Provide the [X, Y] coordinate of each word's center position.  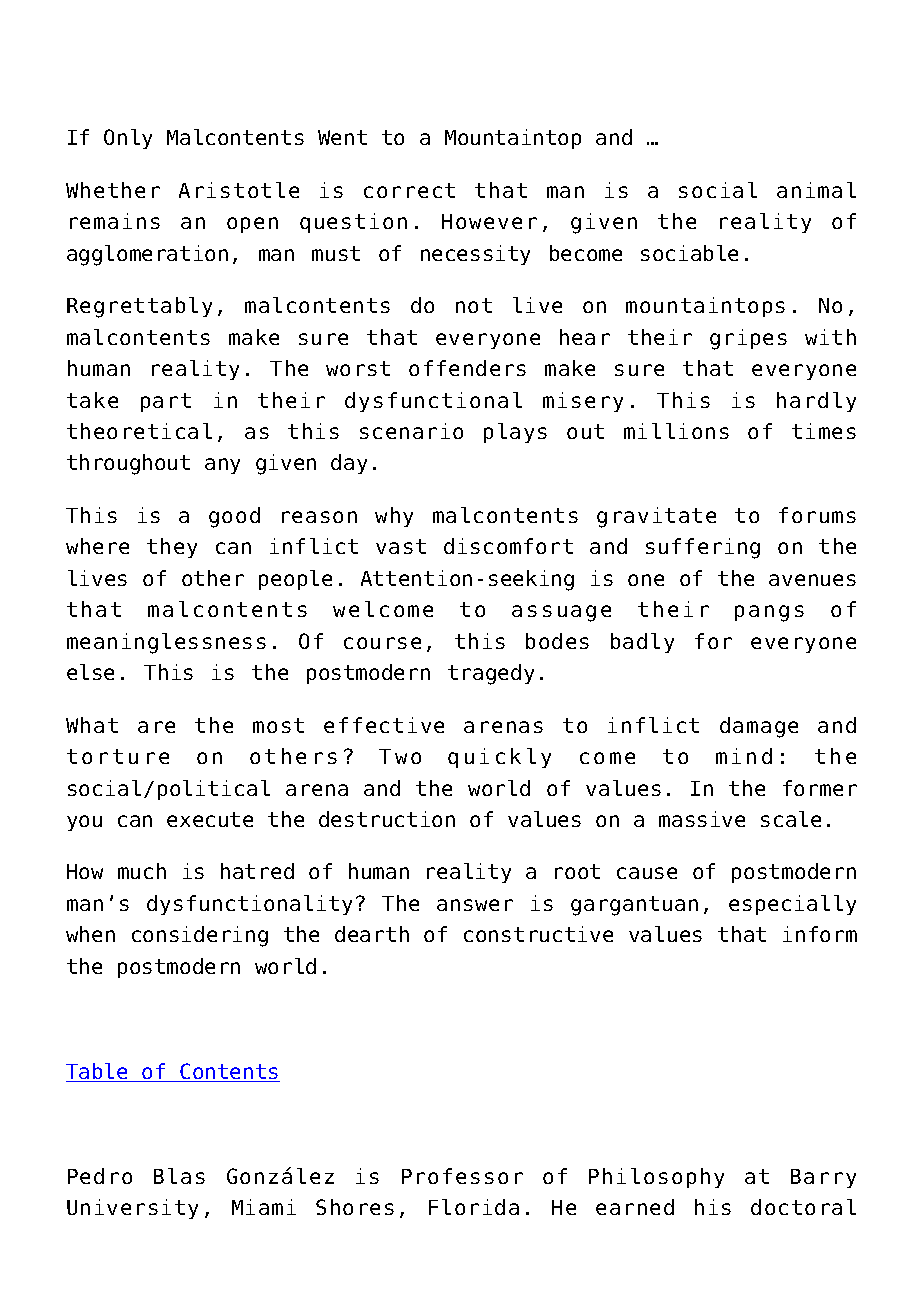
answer [475, 905]
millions [676, 431]
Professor [462, 1176]
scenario [411, 431]
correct [409, 190]
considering [200, 936]
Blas [179, 1176]
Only [128, 139]
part [166, 402]
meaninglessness [166, 643]
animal [816, 190]
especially [792, 905]
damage [759, 727]
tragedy [491, 674]
